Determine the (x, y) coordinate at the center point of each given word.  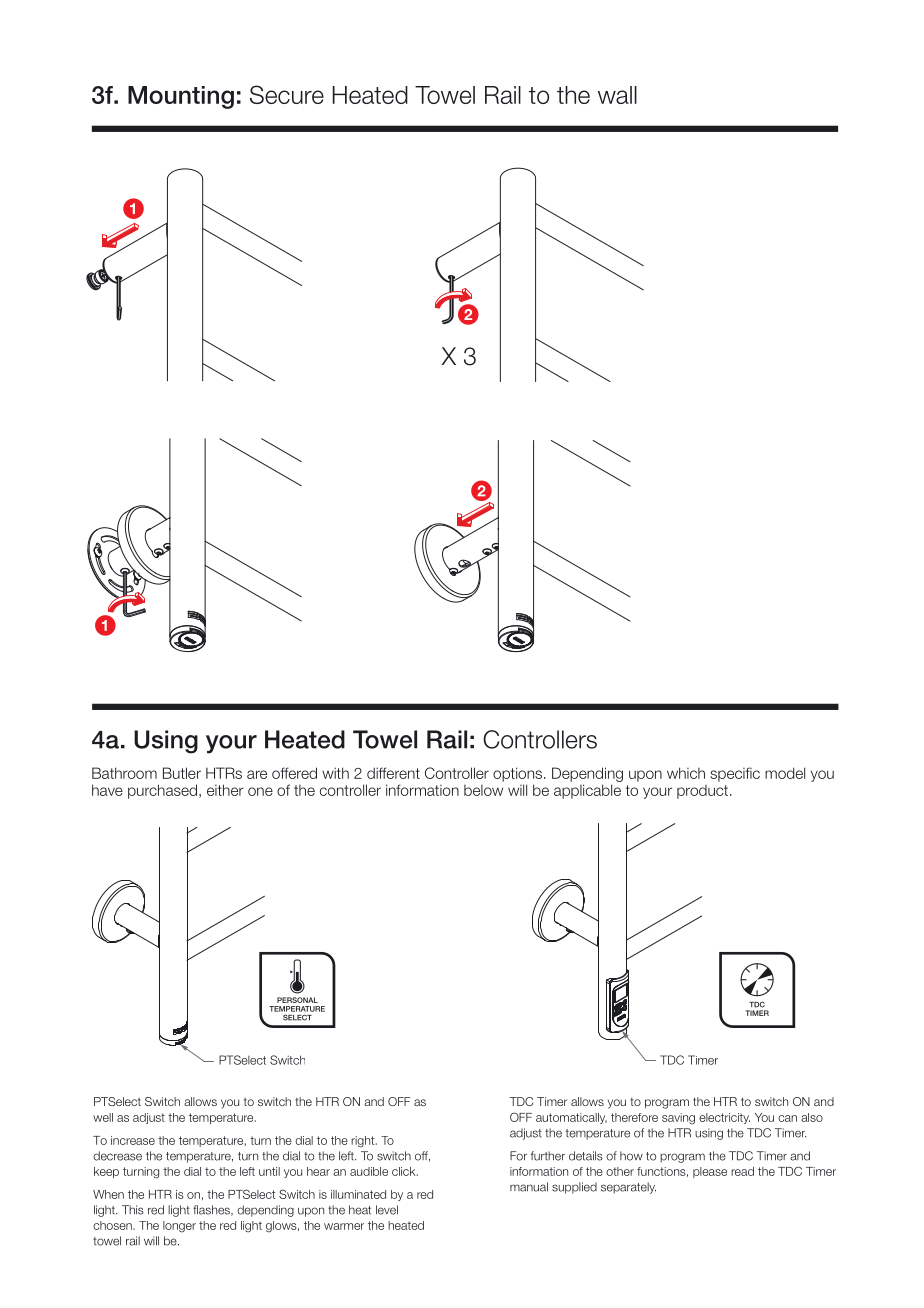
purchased (162, 791)
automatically (571, 1118)
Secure (287, 94)
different (393, 773)
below (483, 790)
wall (617, 95)
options (517, 774)
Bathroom (124, 773)
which (686, 773)
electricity (724, 1118)
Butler (182, 773)
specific (735, 774)
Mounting (181, 97)
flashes (212, 1210)
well (103, 1117)
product (702, 792)
